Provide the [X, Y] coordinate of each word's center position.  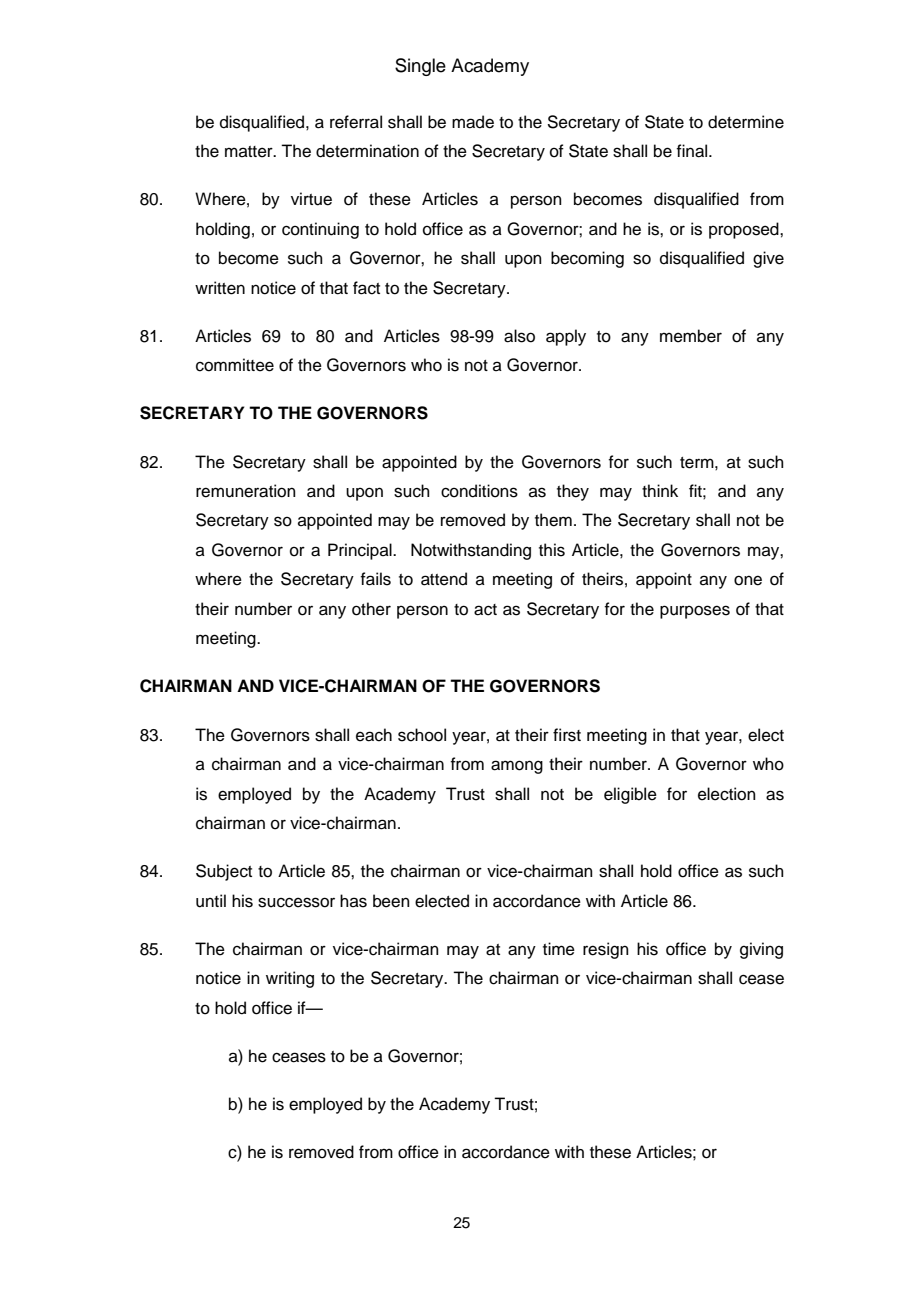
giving [761, 950]
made [473, 122]
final [693, 151]
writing [290, 979]
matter [250, 152]
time [559, 949]
